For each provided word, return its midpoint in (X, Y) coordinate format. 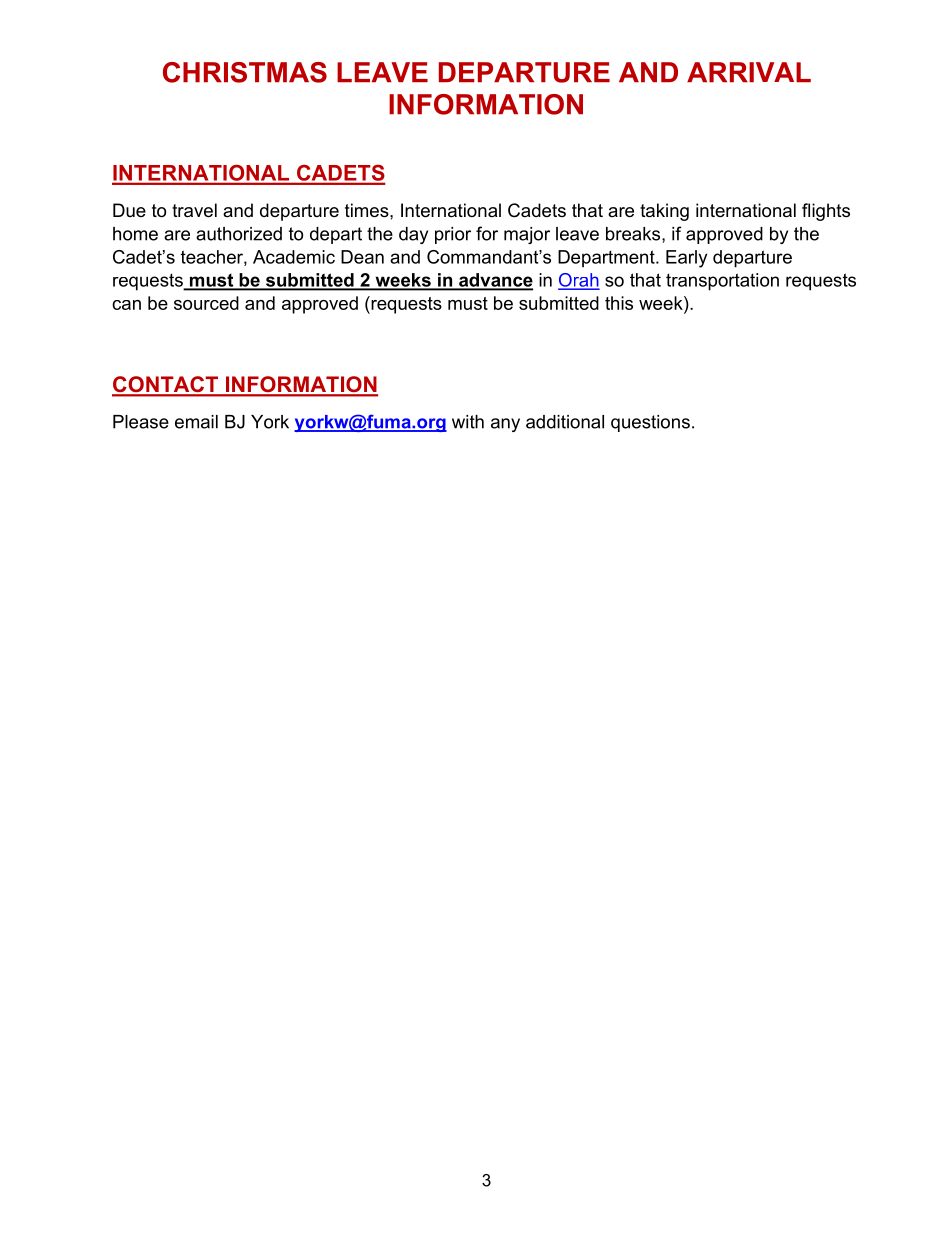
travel (194, 210)
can (126, 305)
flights (826, 212)
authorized (239, 234)
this (619, 303)
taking (664, 212)
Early (686, 259)
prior (453, 235)
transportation (722, 282)
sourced (206, 303)
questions (650, 423)
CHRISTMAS (245, 72)
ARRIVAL (749, 72)
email (196, 422)
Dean (362, 257)
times (368, 210)
